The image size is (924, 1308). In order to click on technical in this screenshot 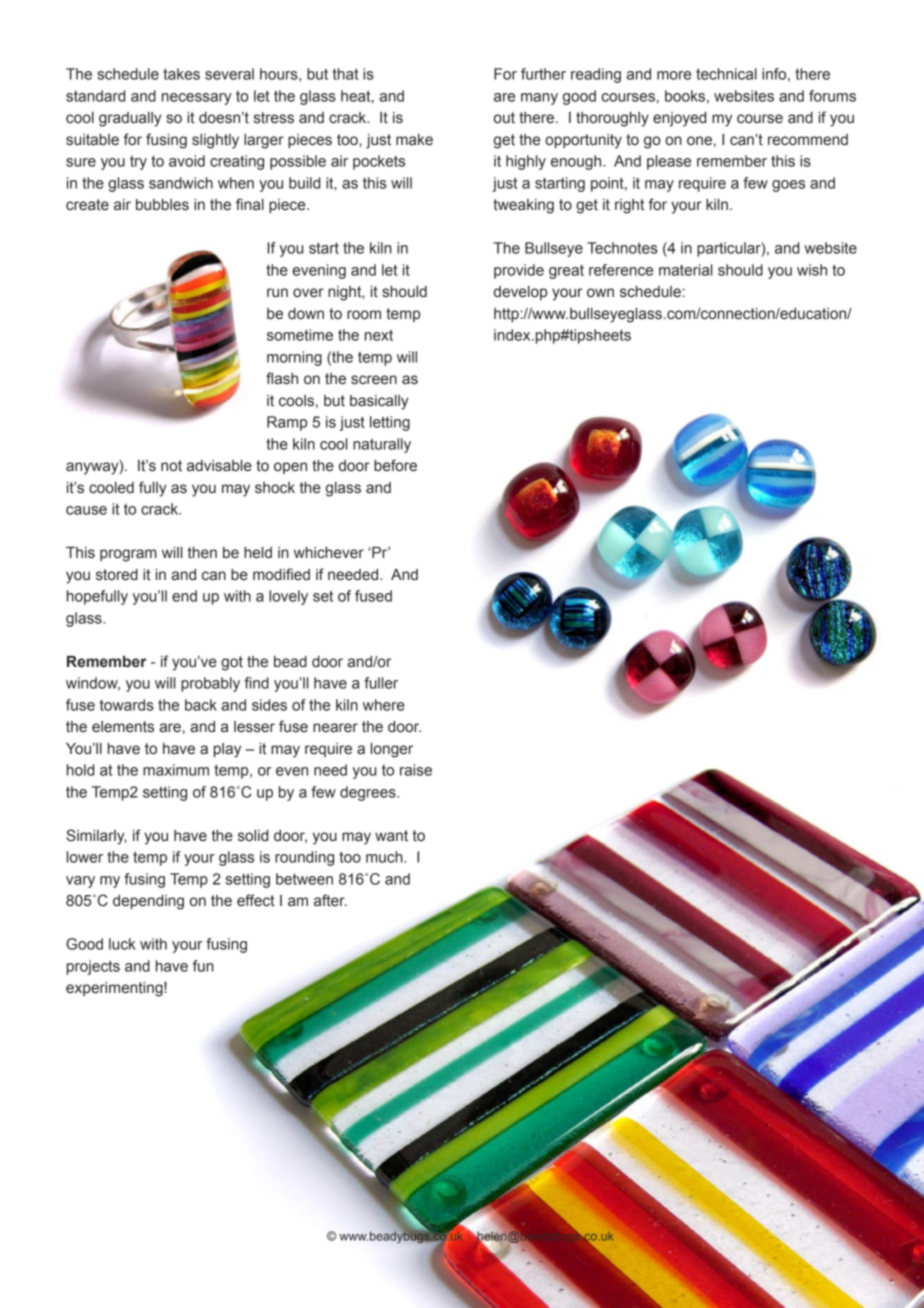, I will do `click(726, 74)`.
